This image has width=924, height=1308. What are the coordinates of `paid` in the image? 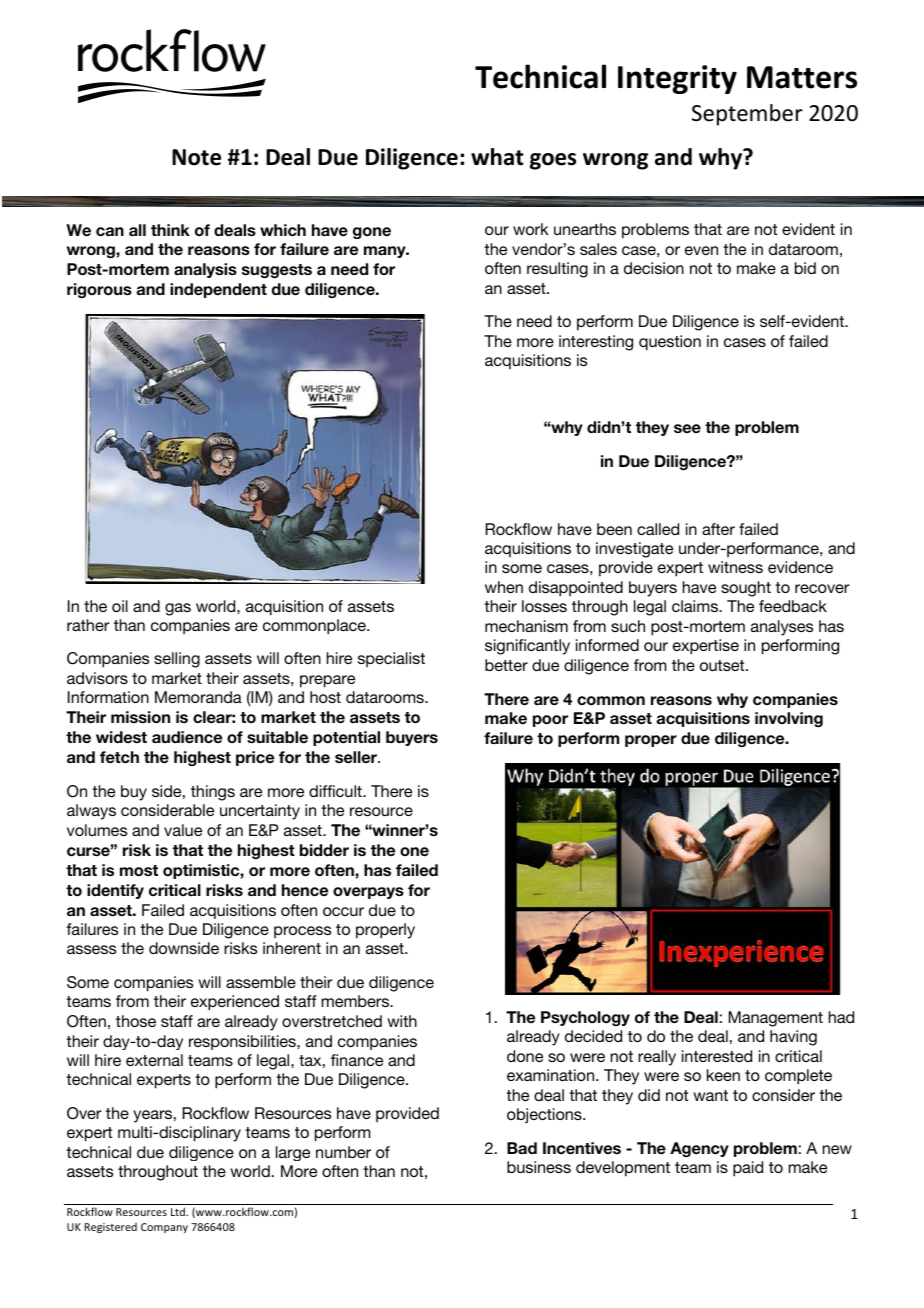 It's located at (748, 1169).
